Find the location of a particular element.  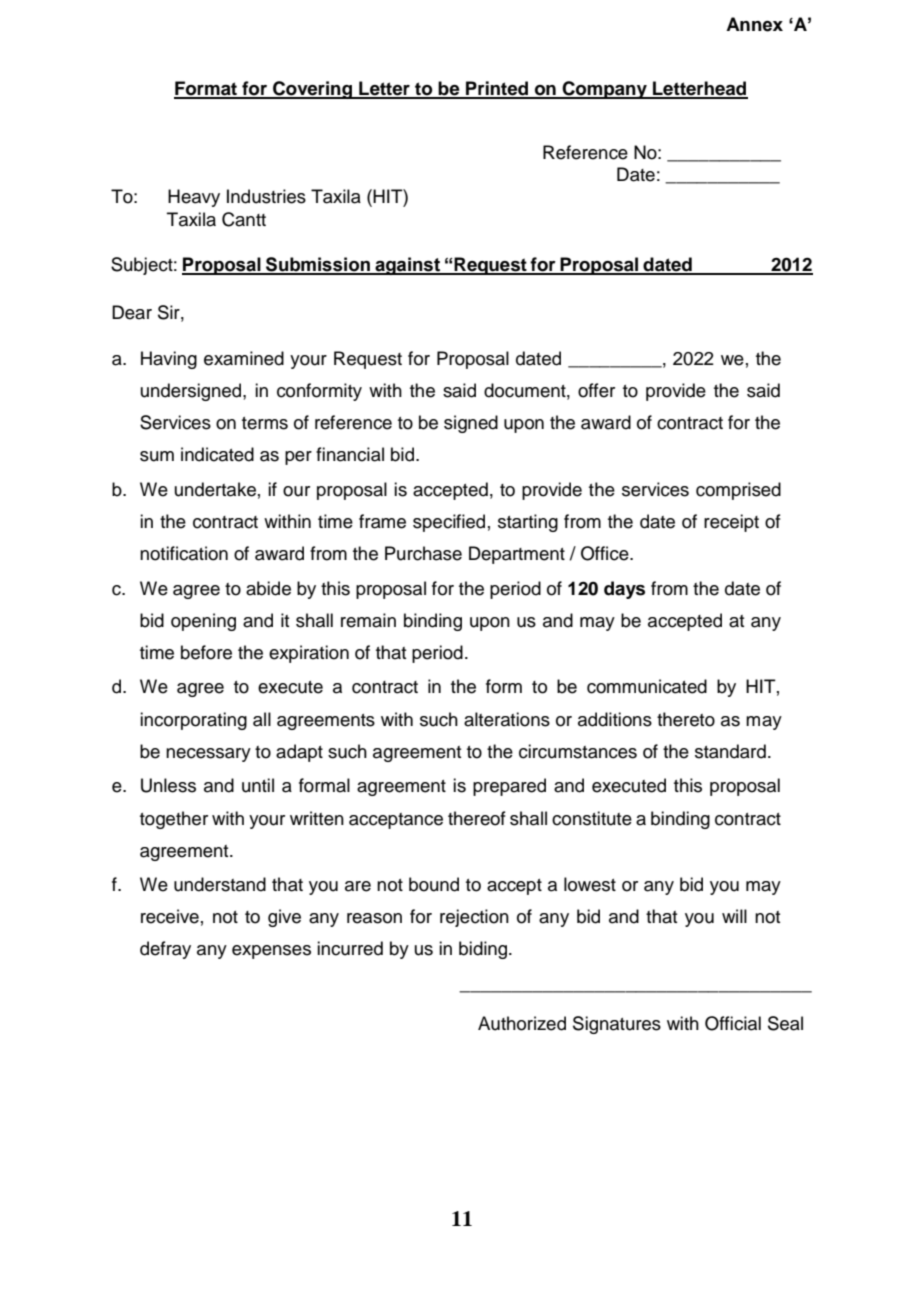

Covering is located at coordinates (312, 90).
